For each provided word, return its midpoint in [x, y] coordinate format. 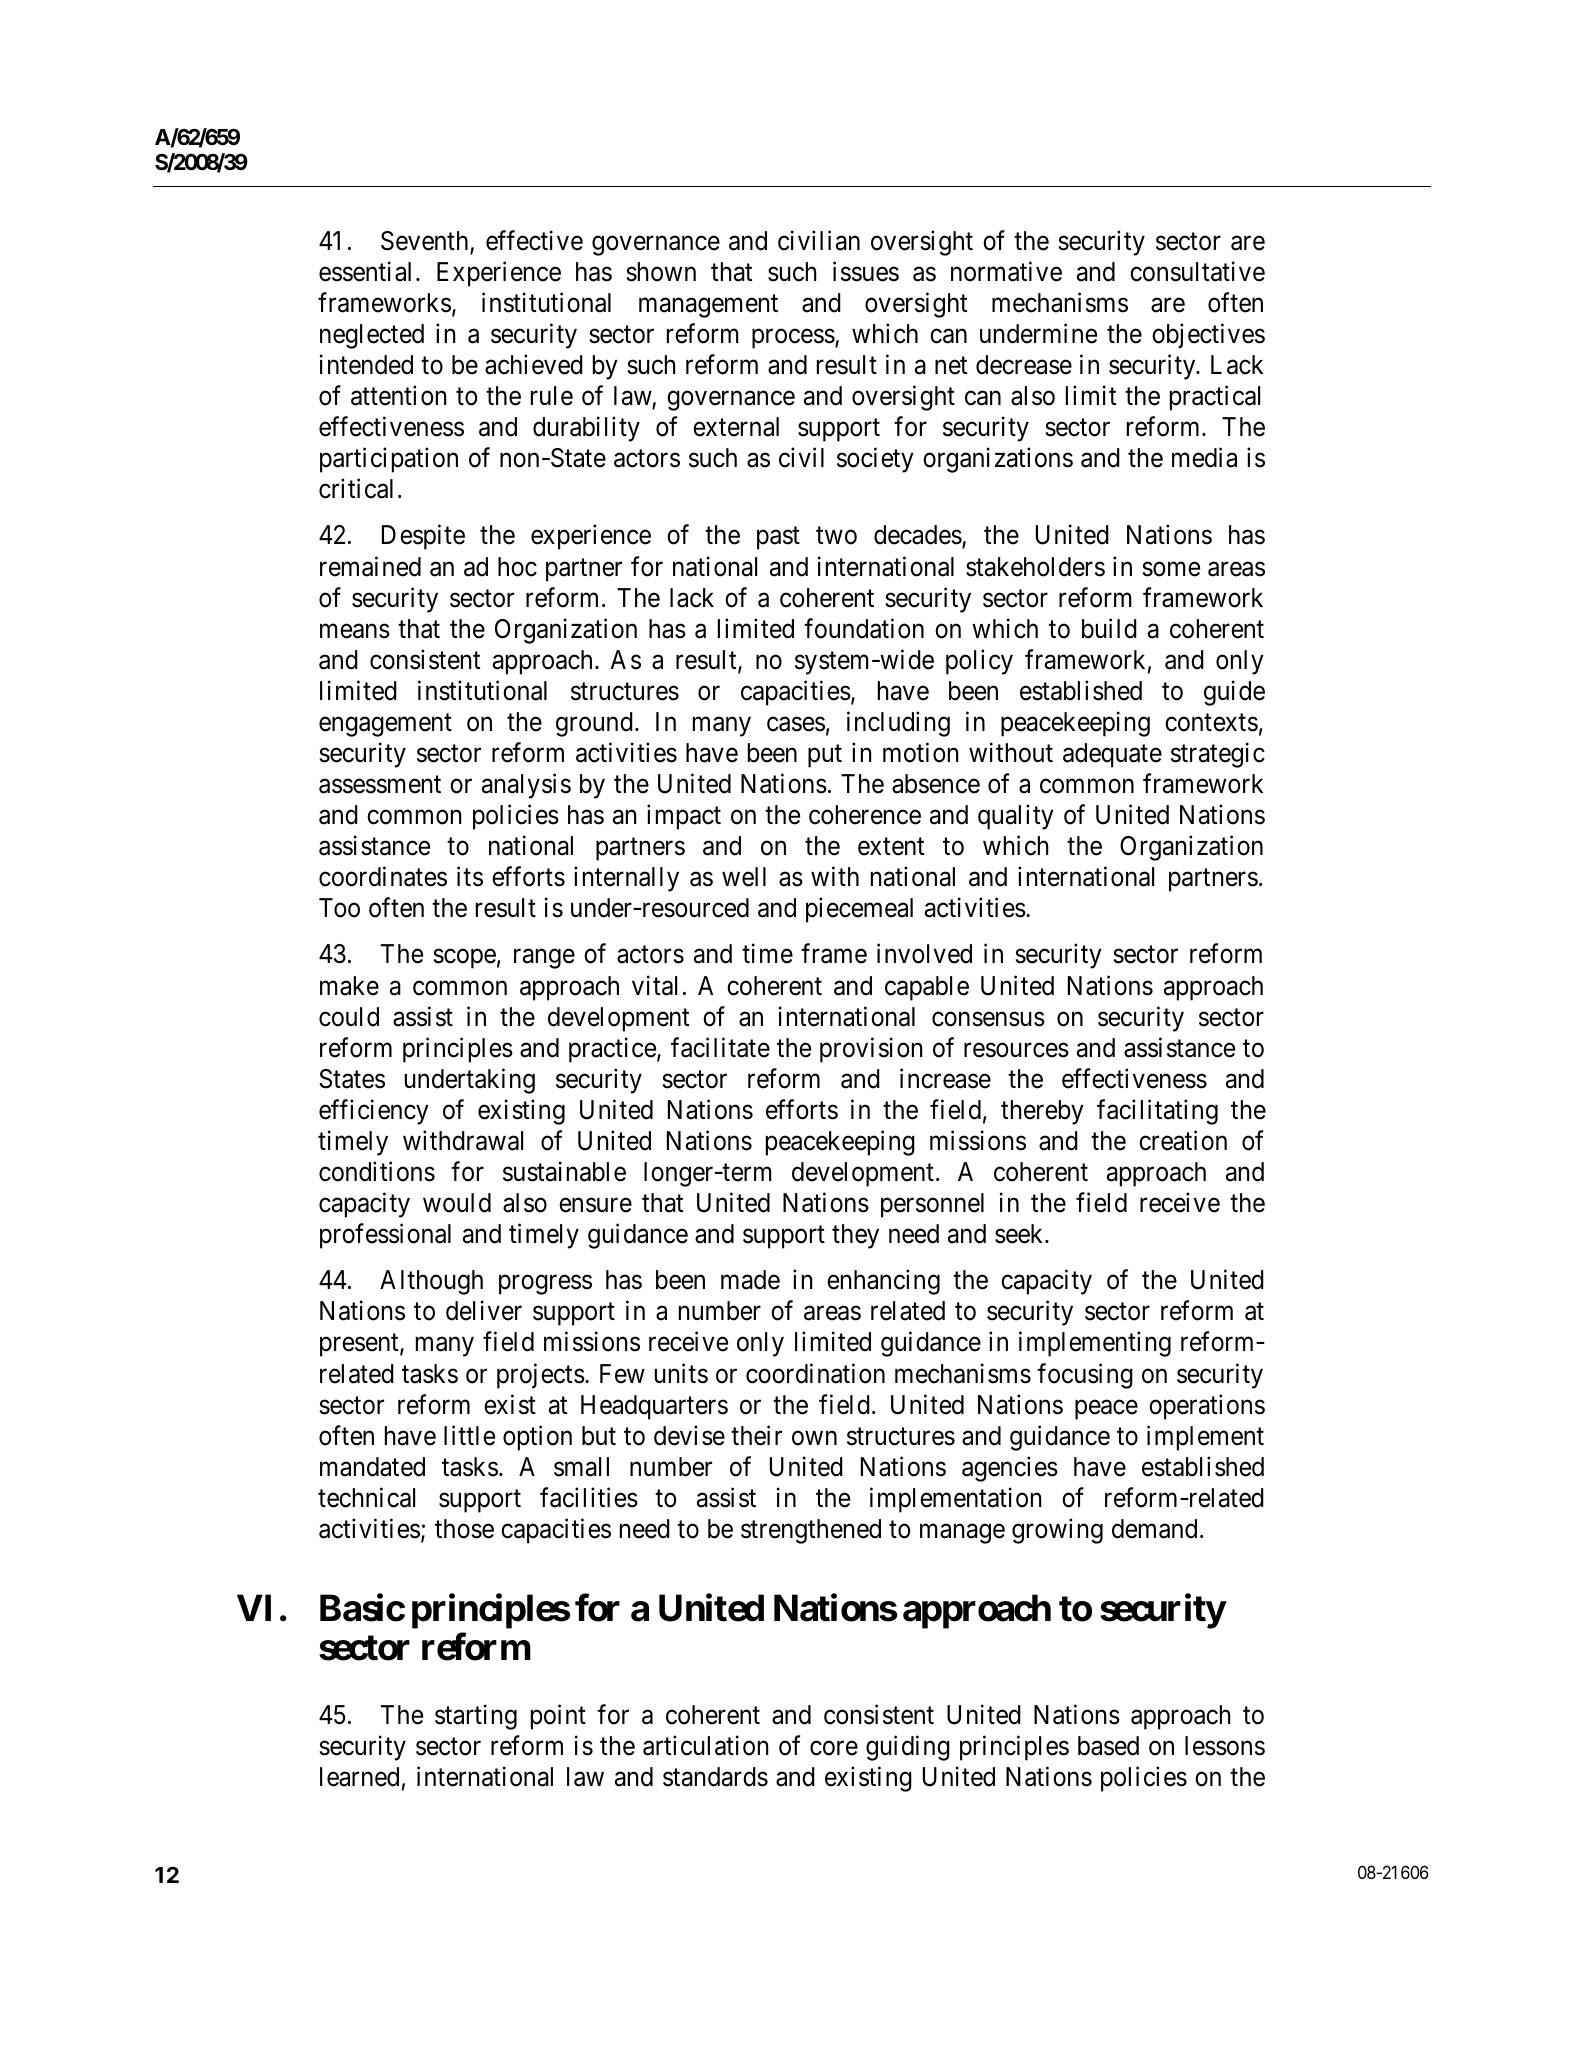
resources [1016, 1050]
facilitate [720, 1047]
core [834, 1748]
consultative [1197, 271]
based [1108, 1746]
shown [661, 272]
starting [476, 1717]
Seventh [426, 242]
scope [464, 959]
